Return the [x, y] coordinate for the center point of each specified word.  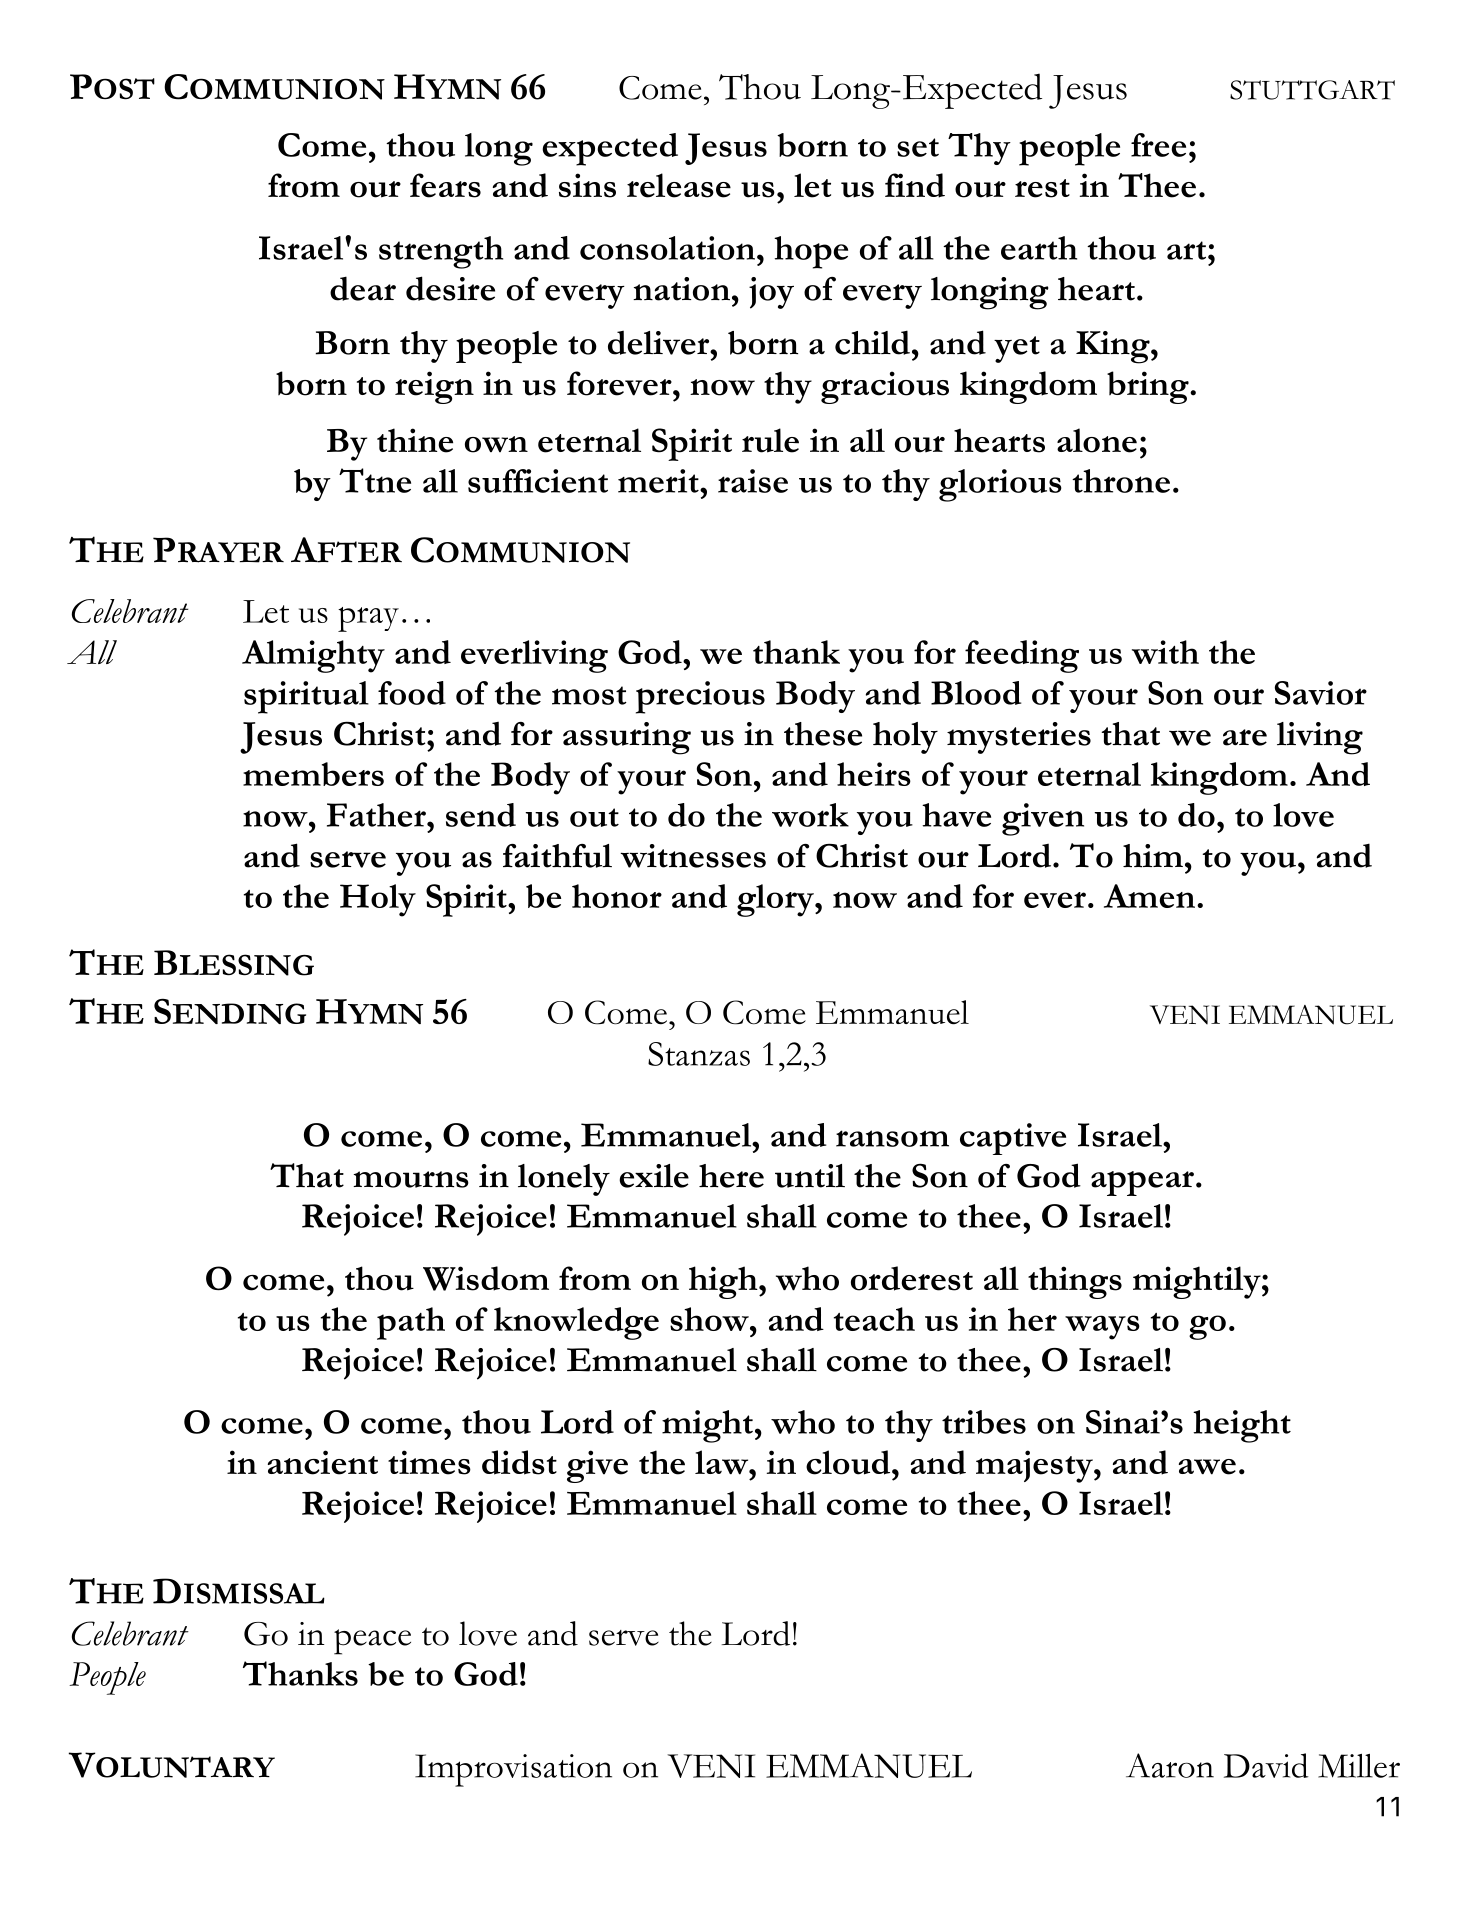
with [1165, 652]
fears [445, 185]
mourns [411, 1179]
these [823, 734]
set [918, 147]
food [412, 693]
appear [1142, 1183]
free [1158, 145]
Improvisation [513, 1770]
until [810, 1176]
